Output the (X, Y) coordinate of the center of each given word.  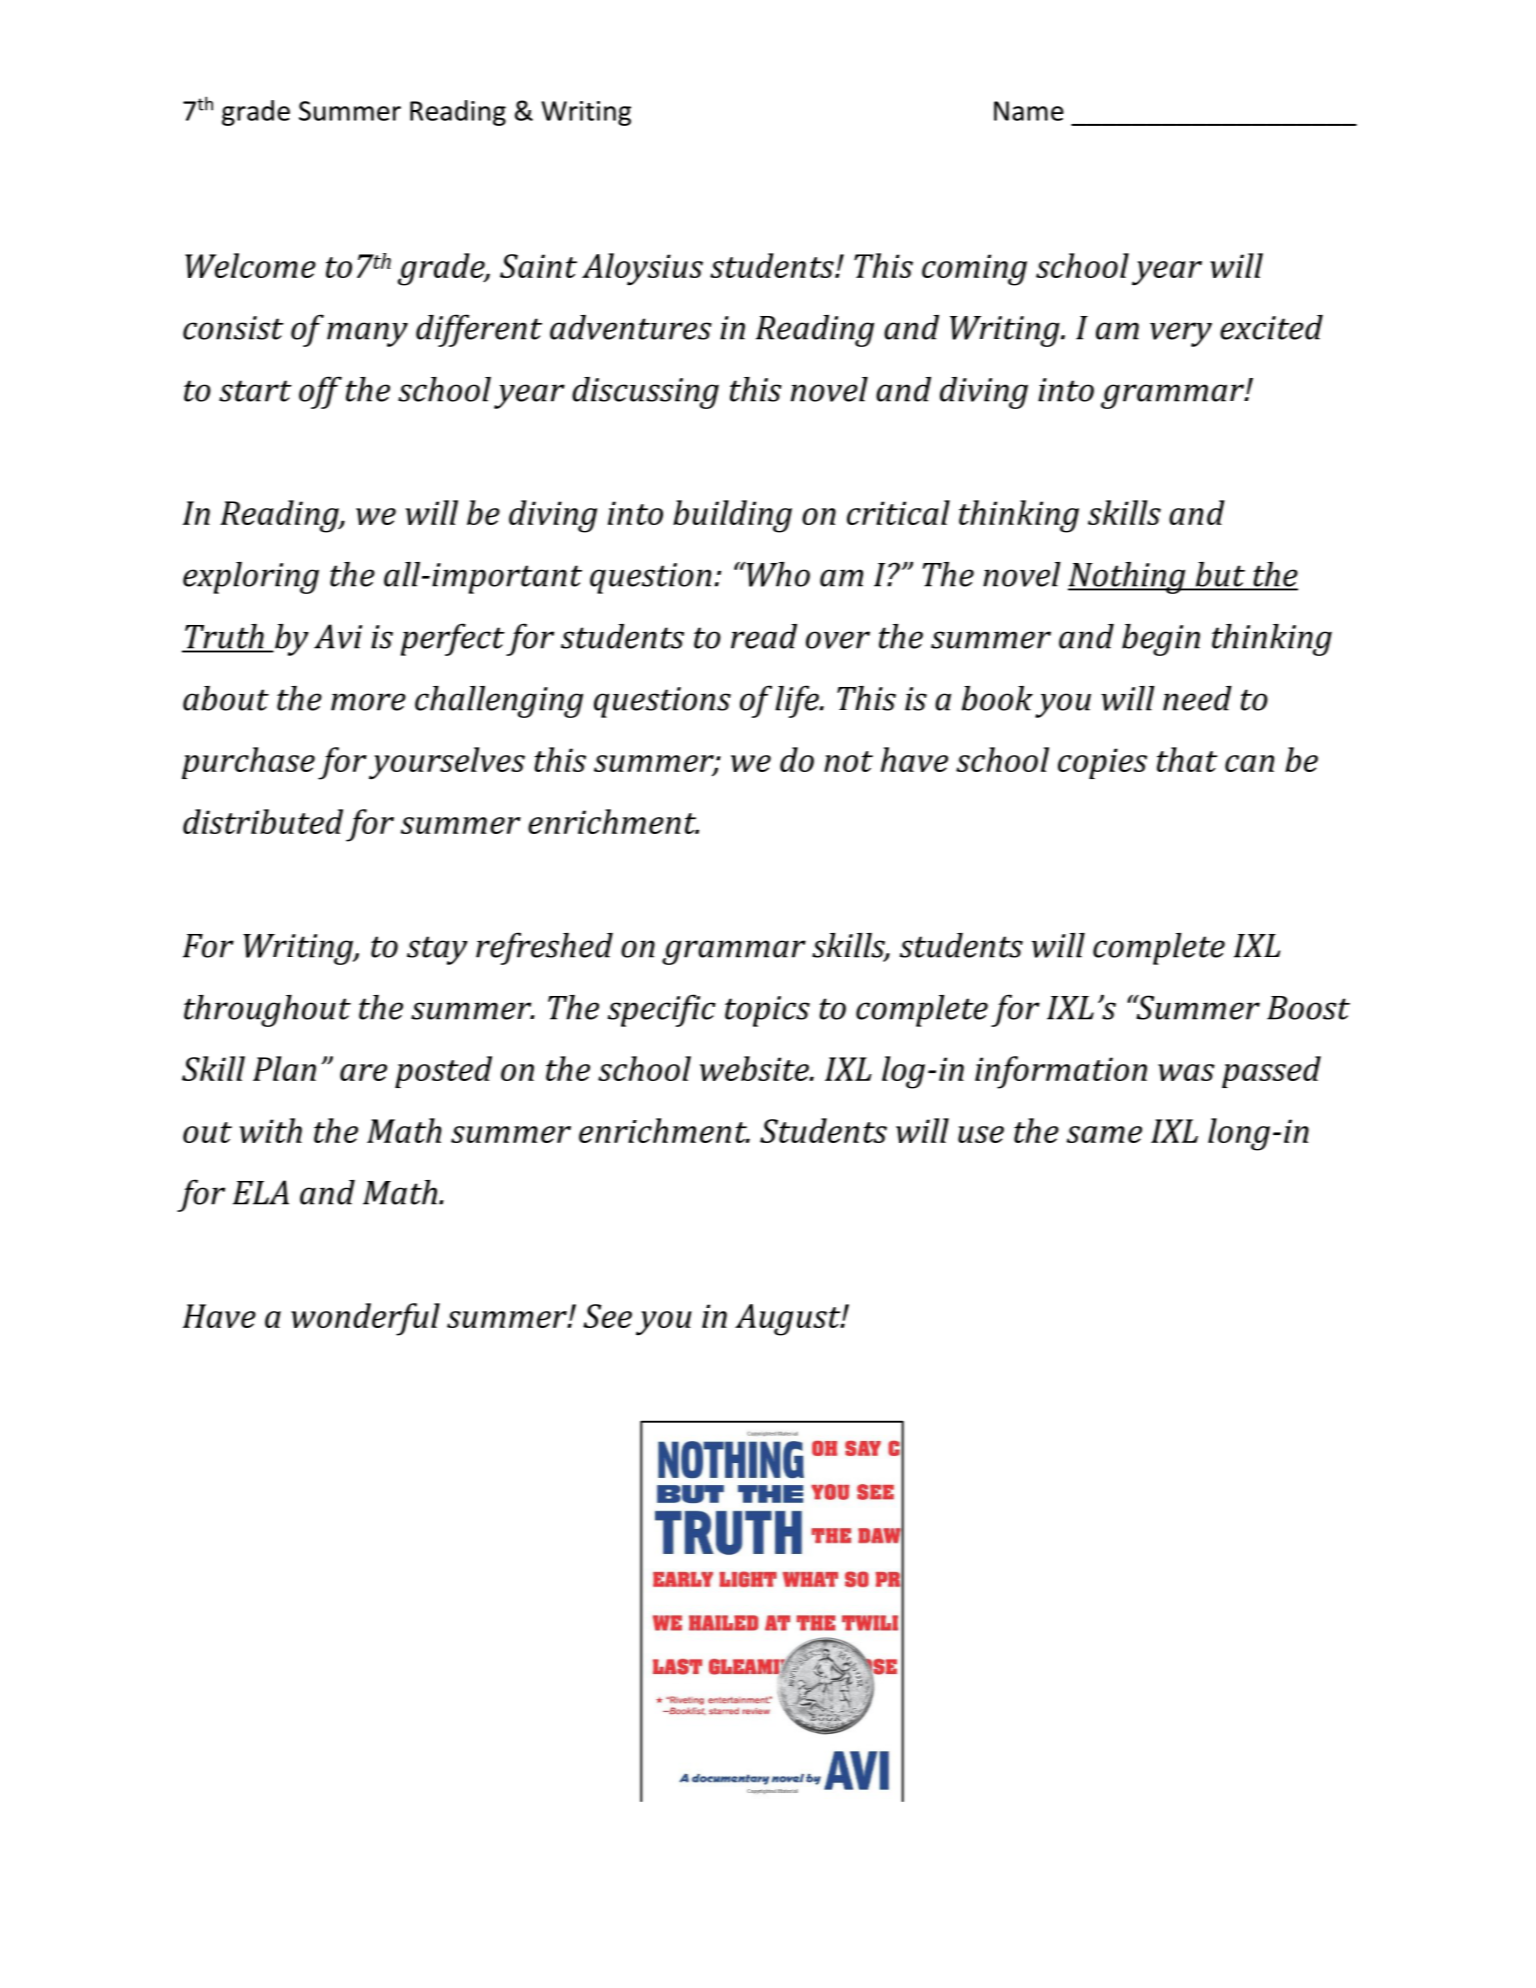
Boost (1308, 1008)
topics (767, 1011)
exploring (251, 578)
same (1104, 1134)
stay (437, 950)
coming (974, 270)
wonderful (365, 1319)
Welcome (250, 265)
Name (1029, 111)
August (789, 1320)
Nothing (1128, 578)
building (732, 516)
